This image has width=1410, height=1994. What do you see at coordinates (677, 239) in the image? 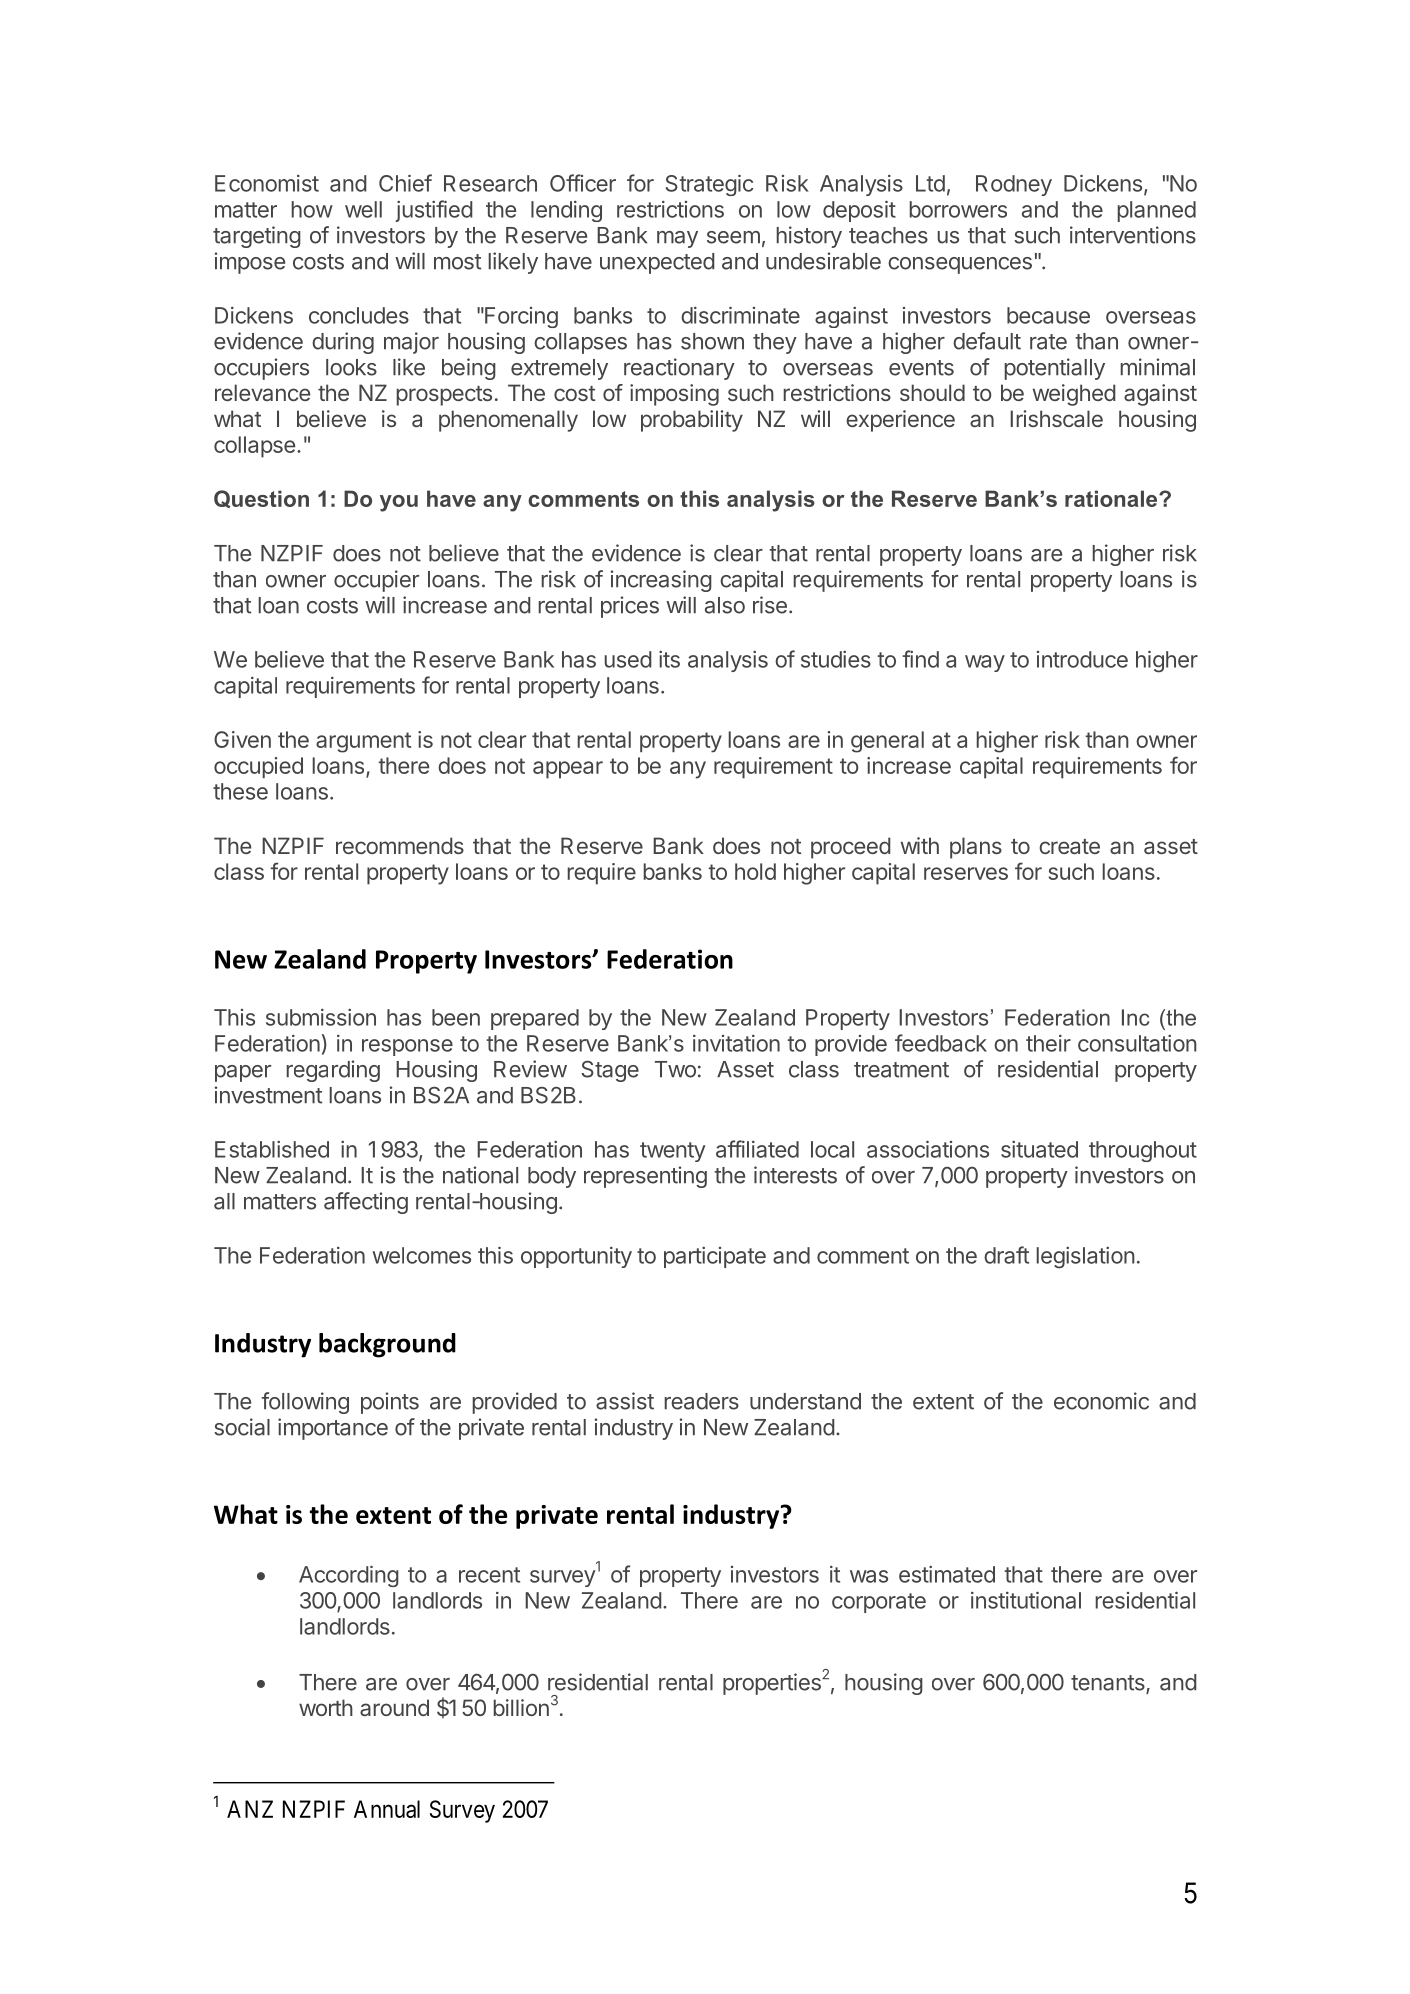
I see `may` at bounding box center [677, 239].
